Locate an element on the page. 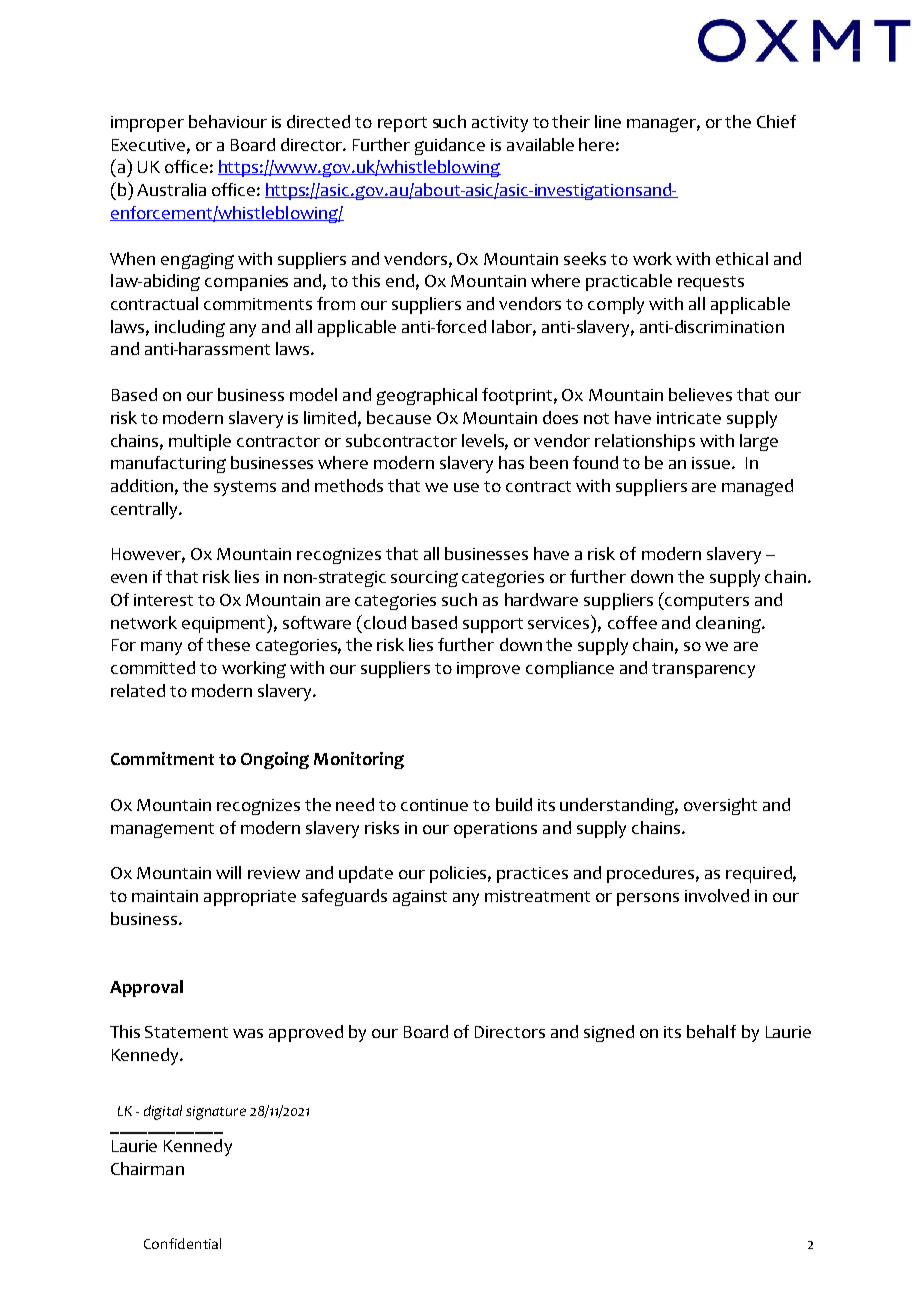 This page has width=924, height=1308. improve is located at coordinates (488, 670).
